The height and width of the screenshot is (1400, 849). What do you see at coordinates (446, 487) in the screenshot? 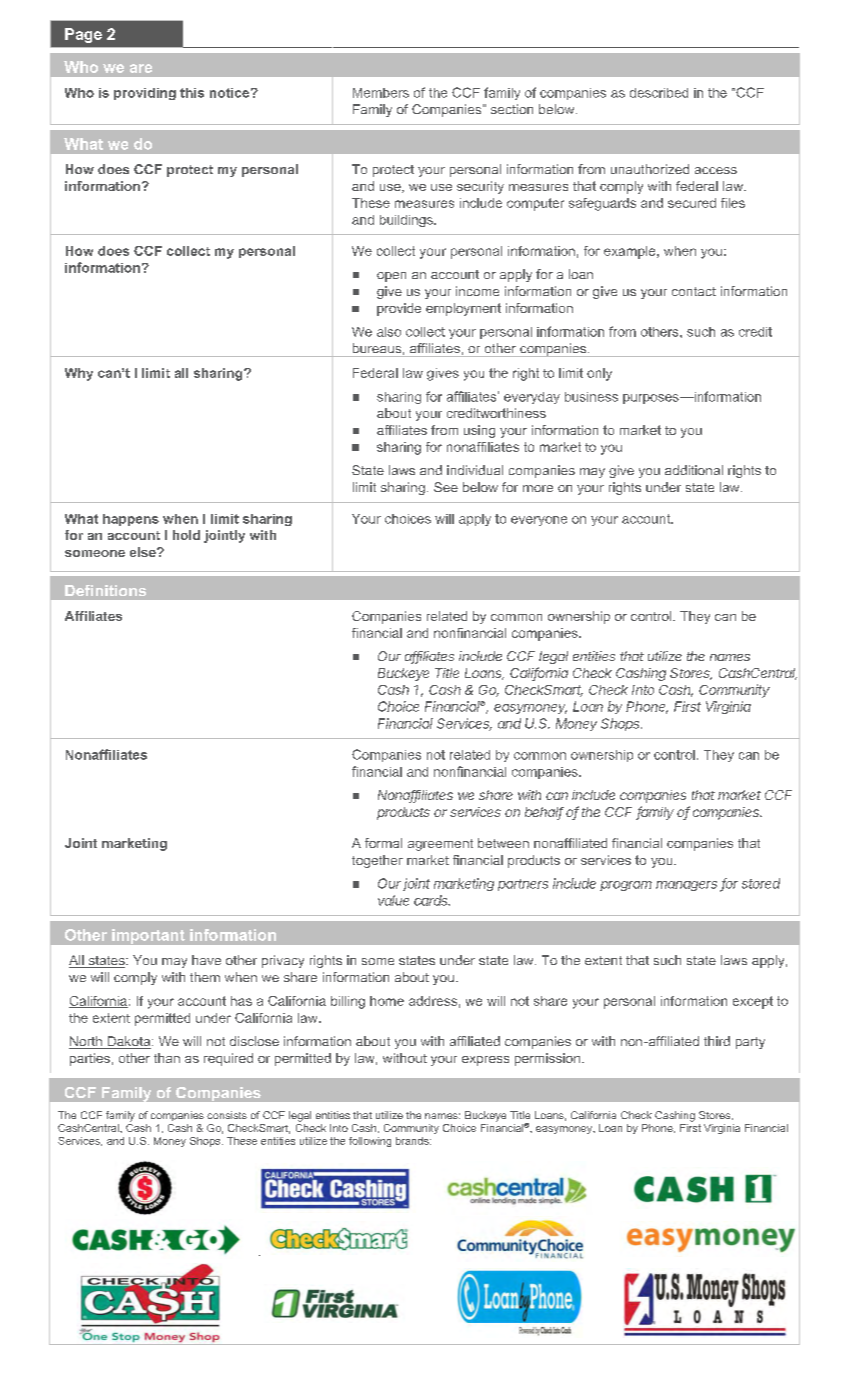
I see `See` at bounding box center [446, 487].
